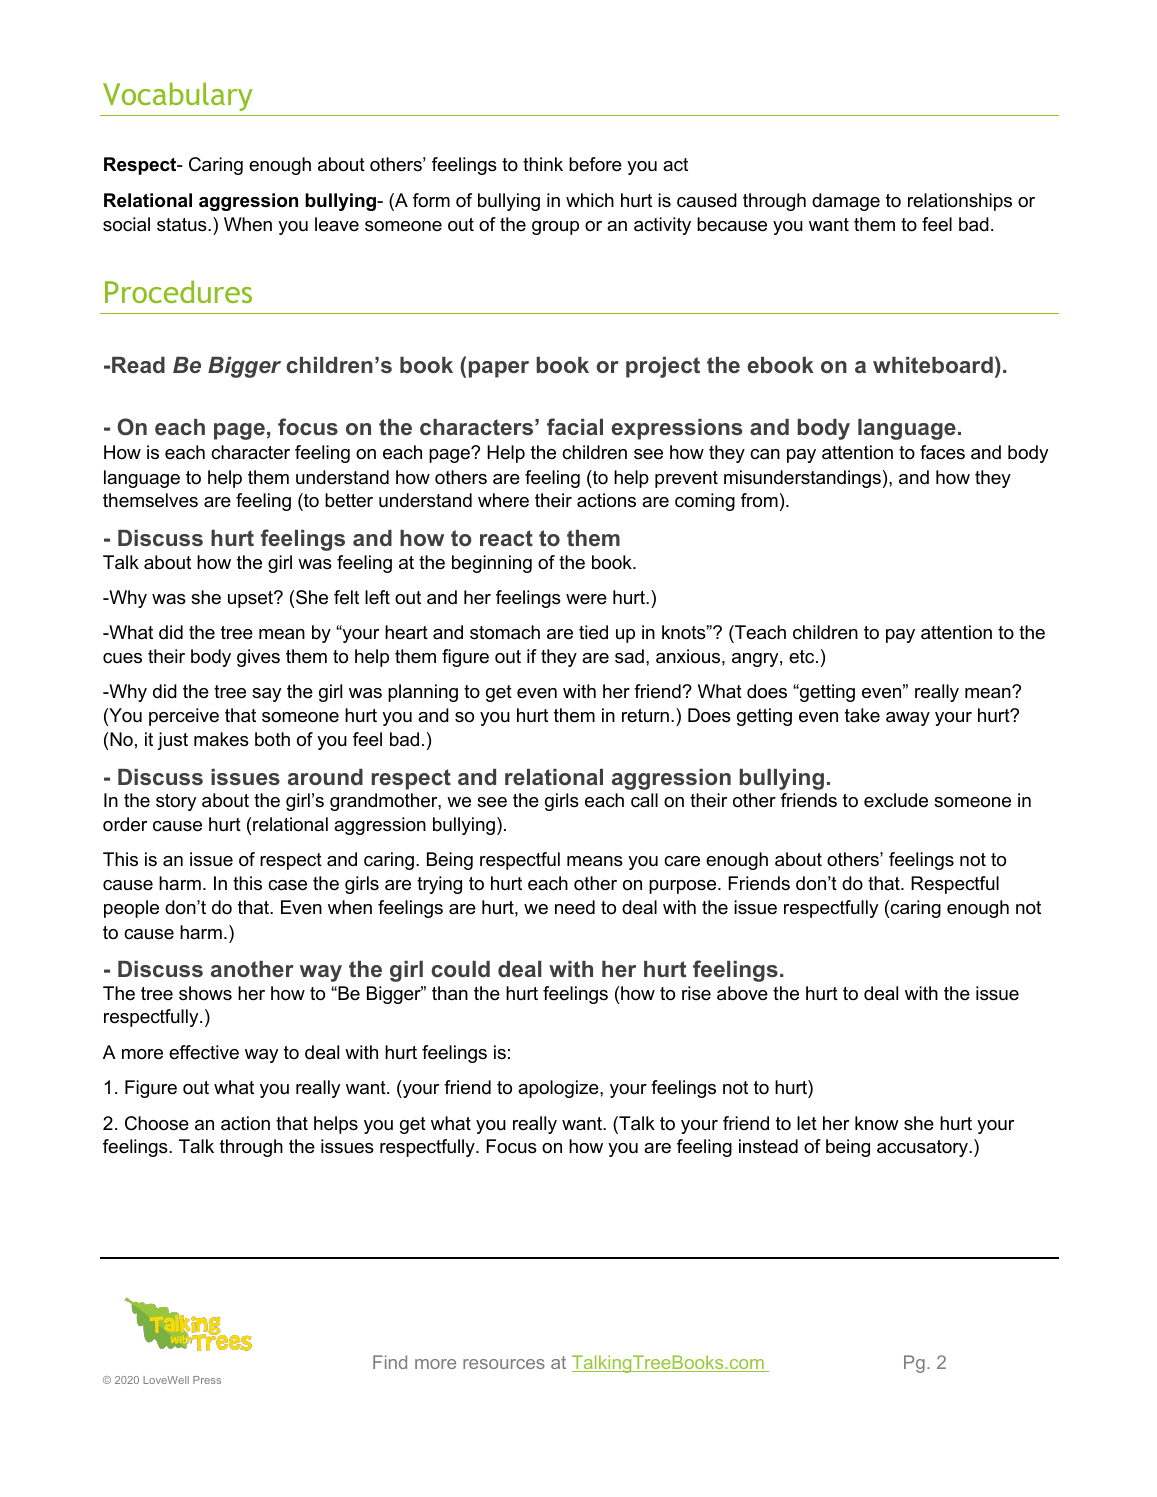 The image size is (1157, 1497). Describe the element at coordinates (742, 993) in the screenshot. I see `above` at that location.
